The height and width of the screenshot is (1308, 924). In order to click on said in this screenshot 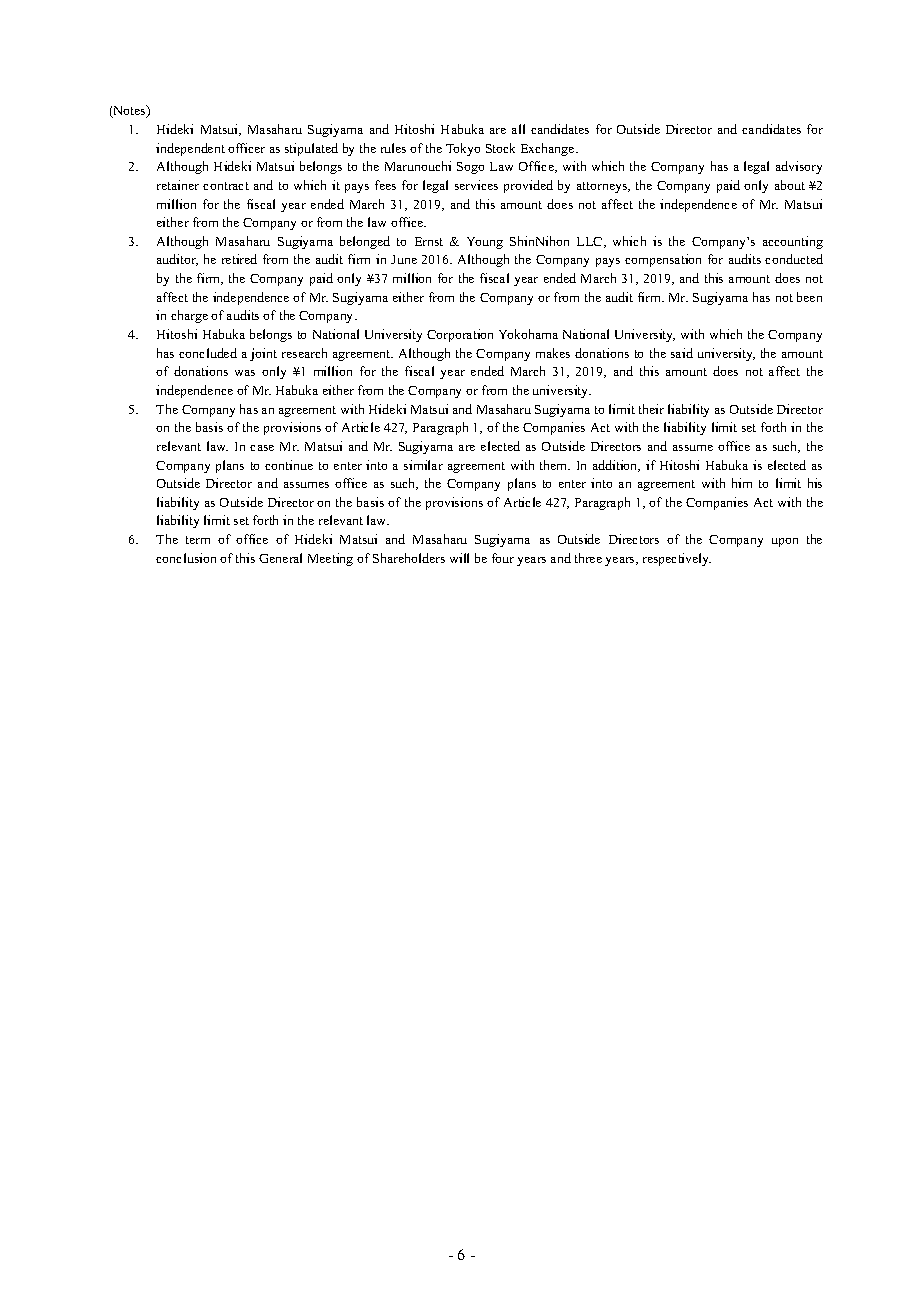, I will do `click(682, 353)`.
